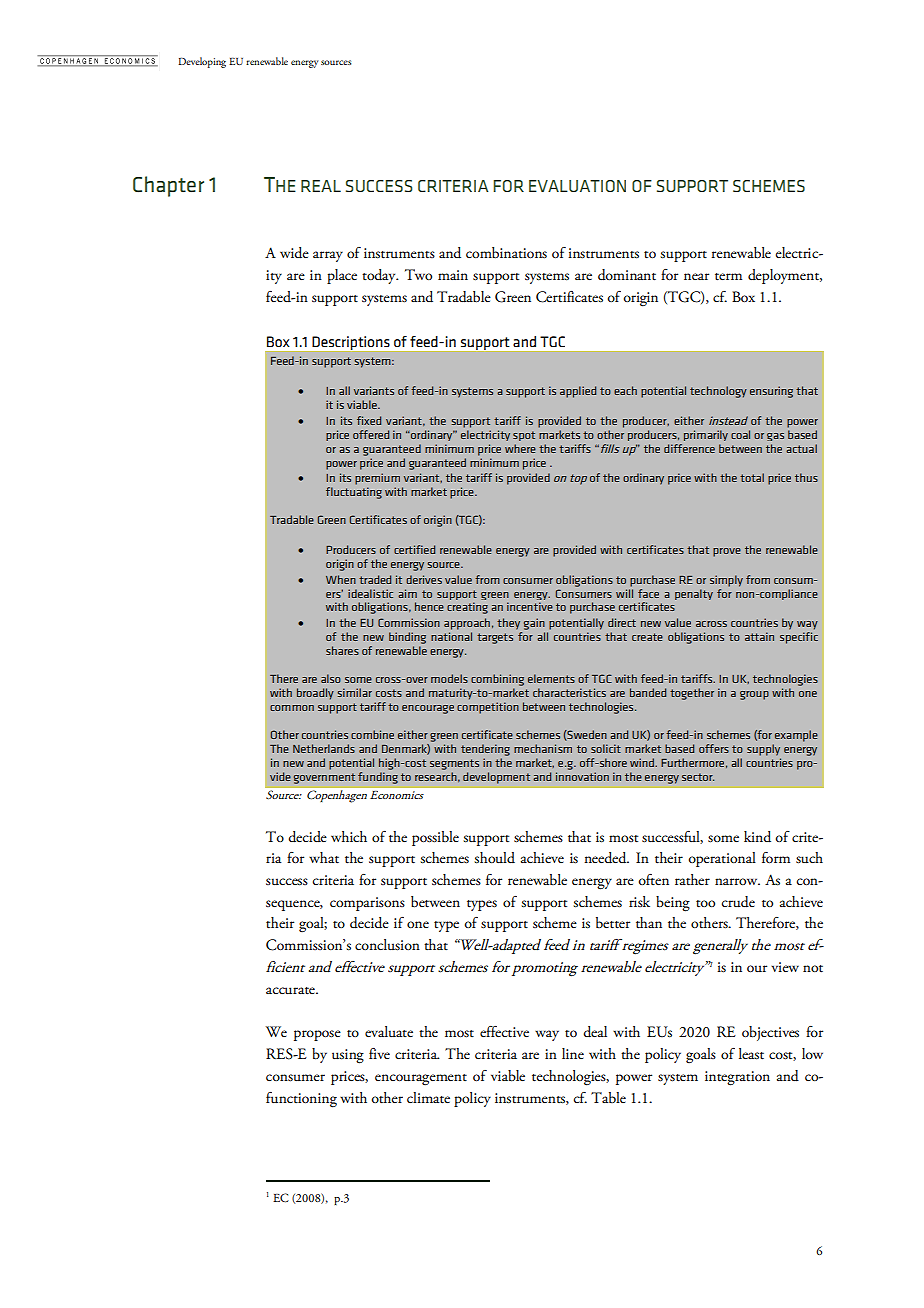  I want to click on term, so click(728, 277).
